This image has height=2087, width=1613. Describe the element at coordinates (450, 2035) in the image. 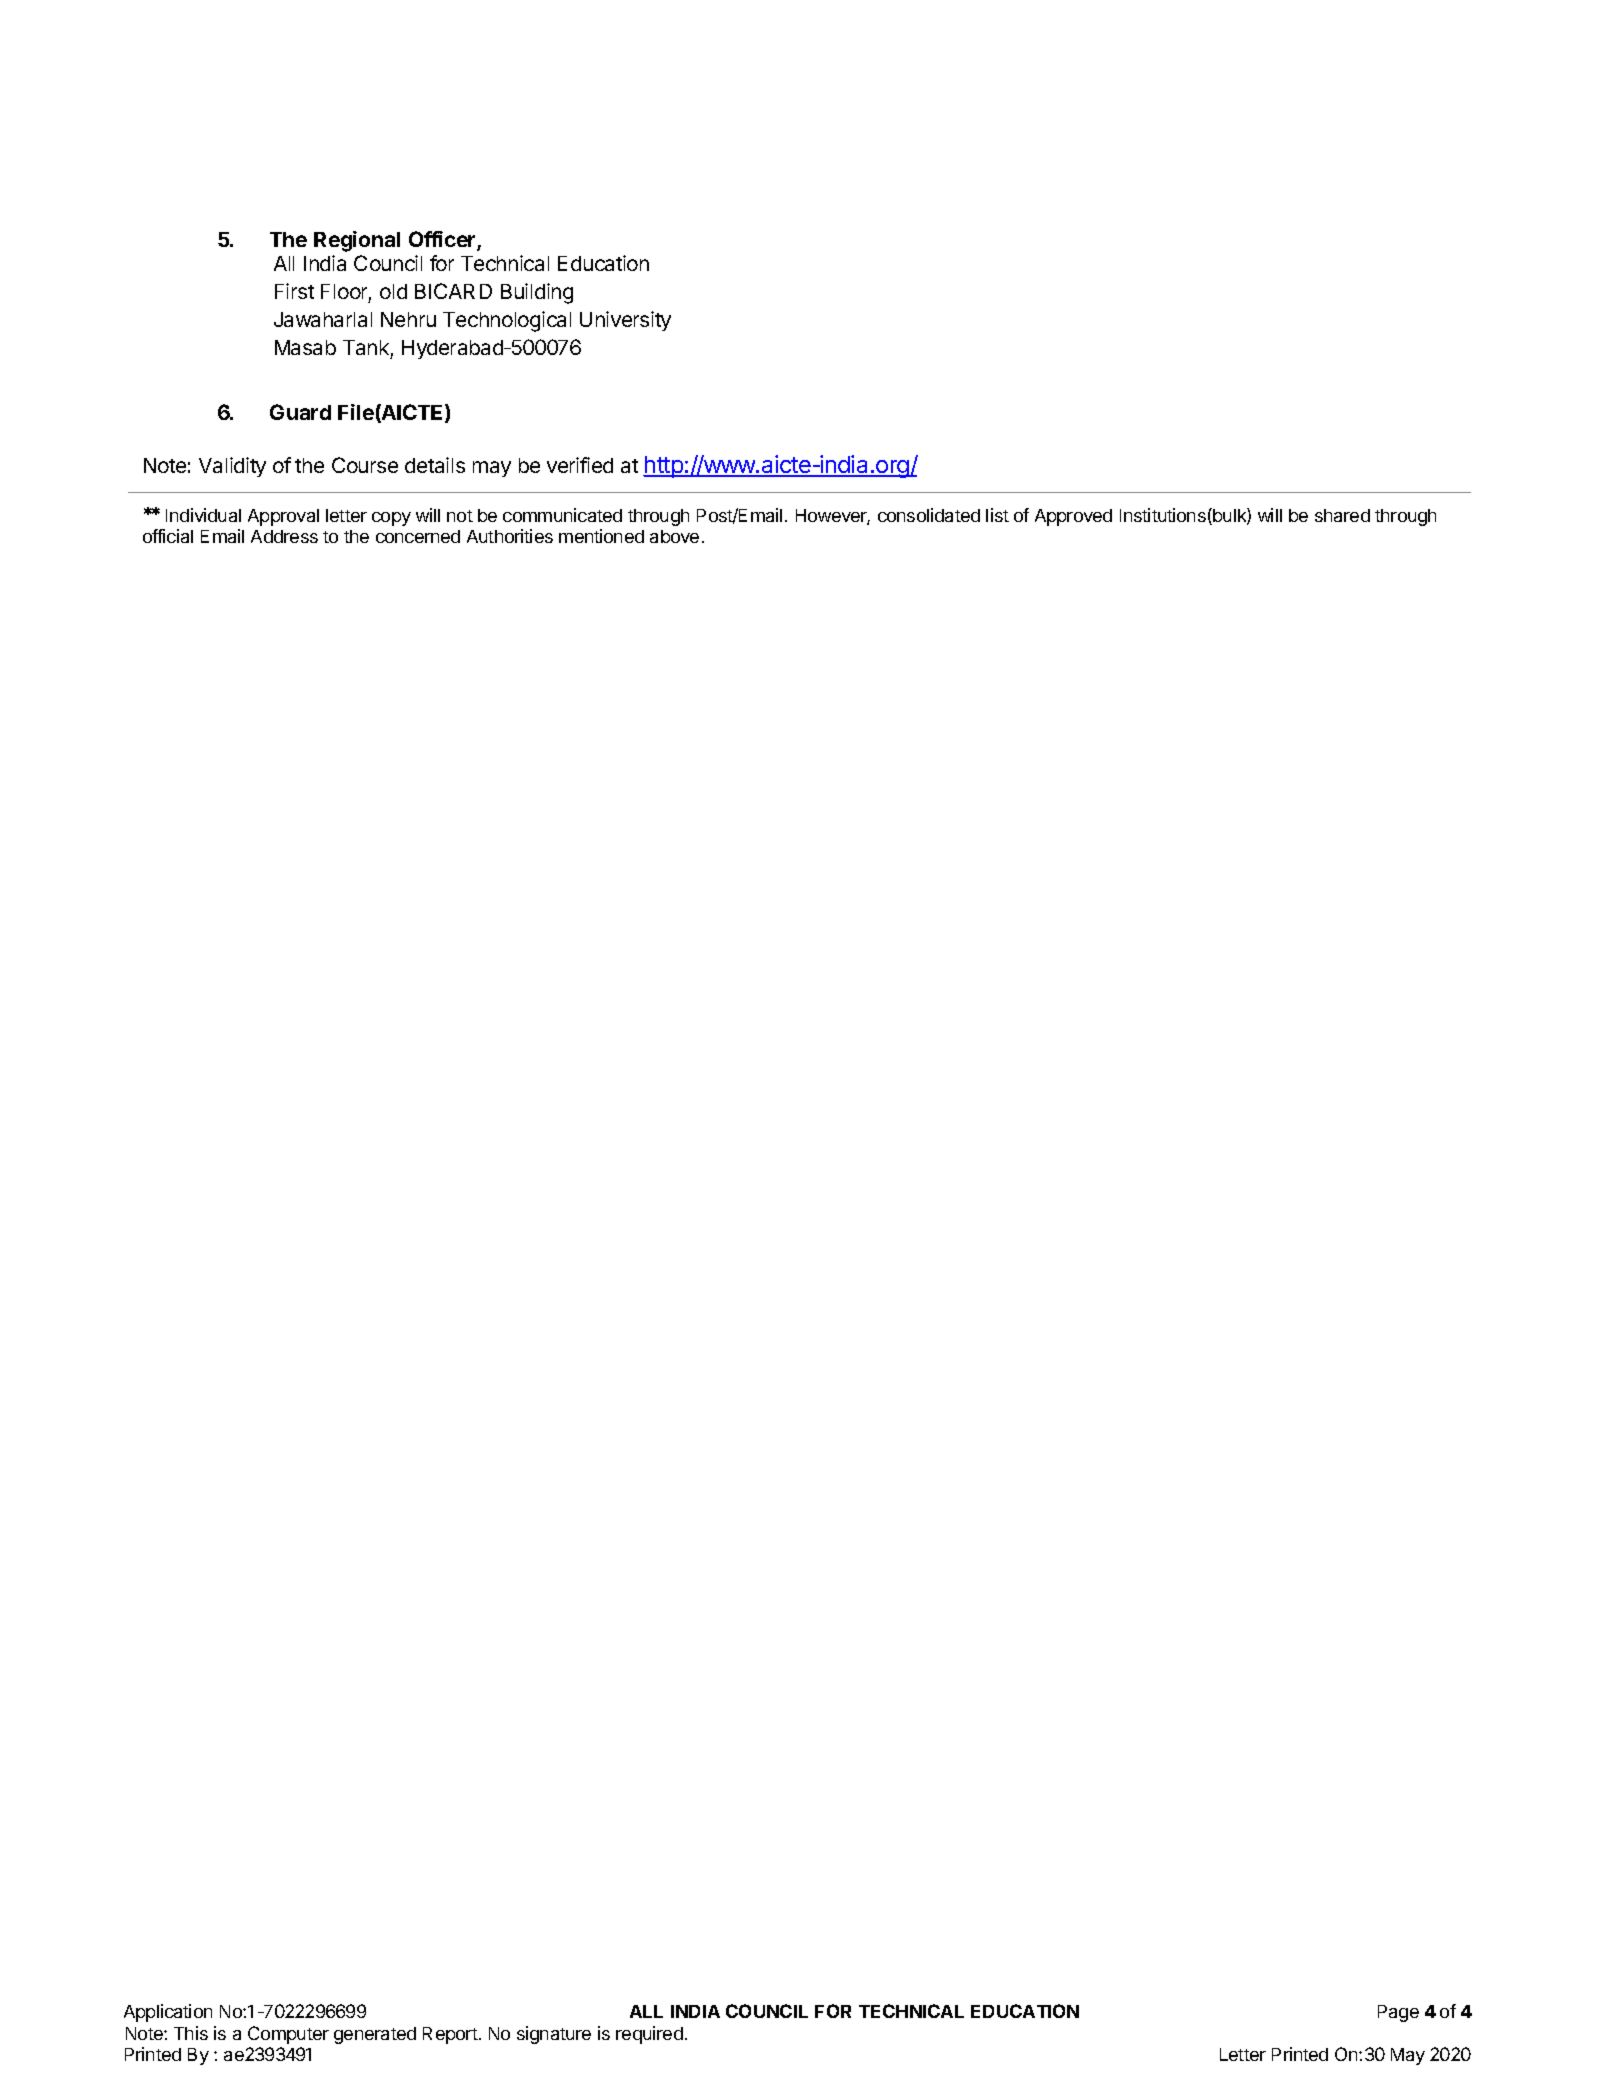

I see `Report` at that location.
